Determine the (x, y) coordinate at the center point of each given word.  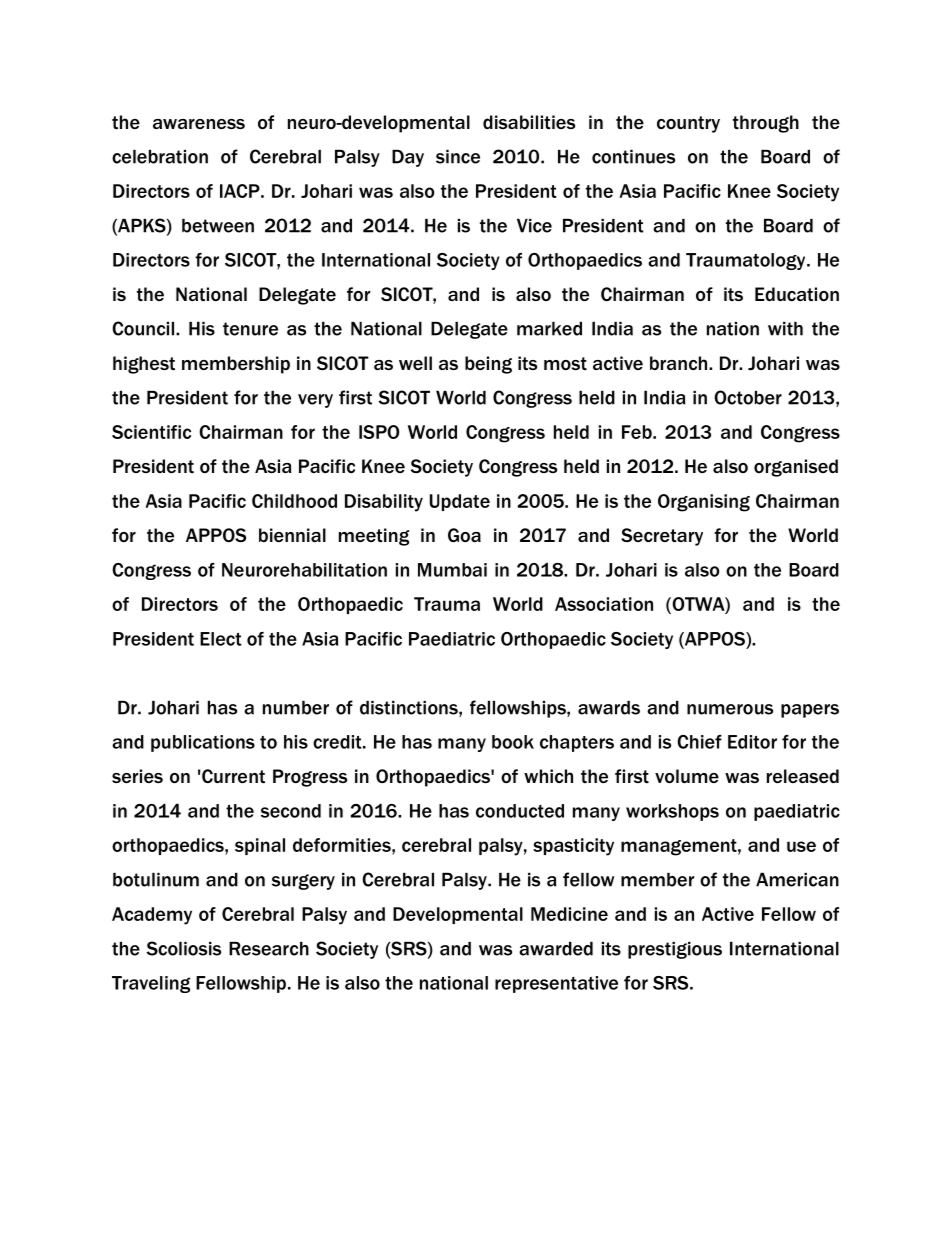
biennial (292, 535)
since (458, 157)
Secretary (662, 537)
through (766, 124)
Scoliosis (183, 948)
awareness (199, 124)
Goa (464, 535)
